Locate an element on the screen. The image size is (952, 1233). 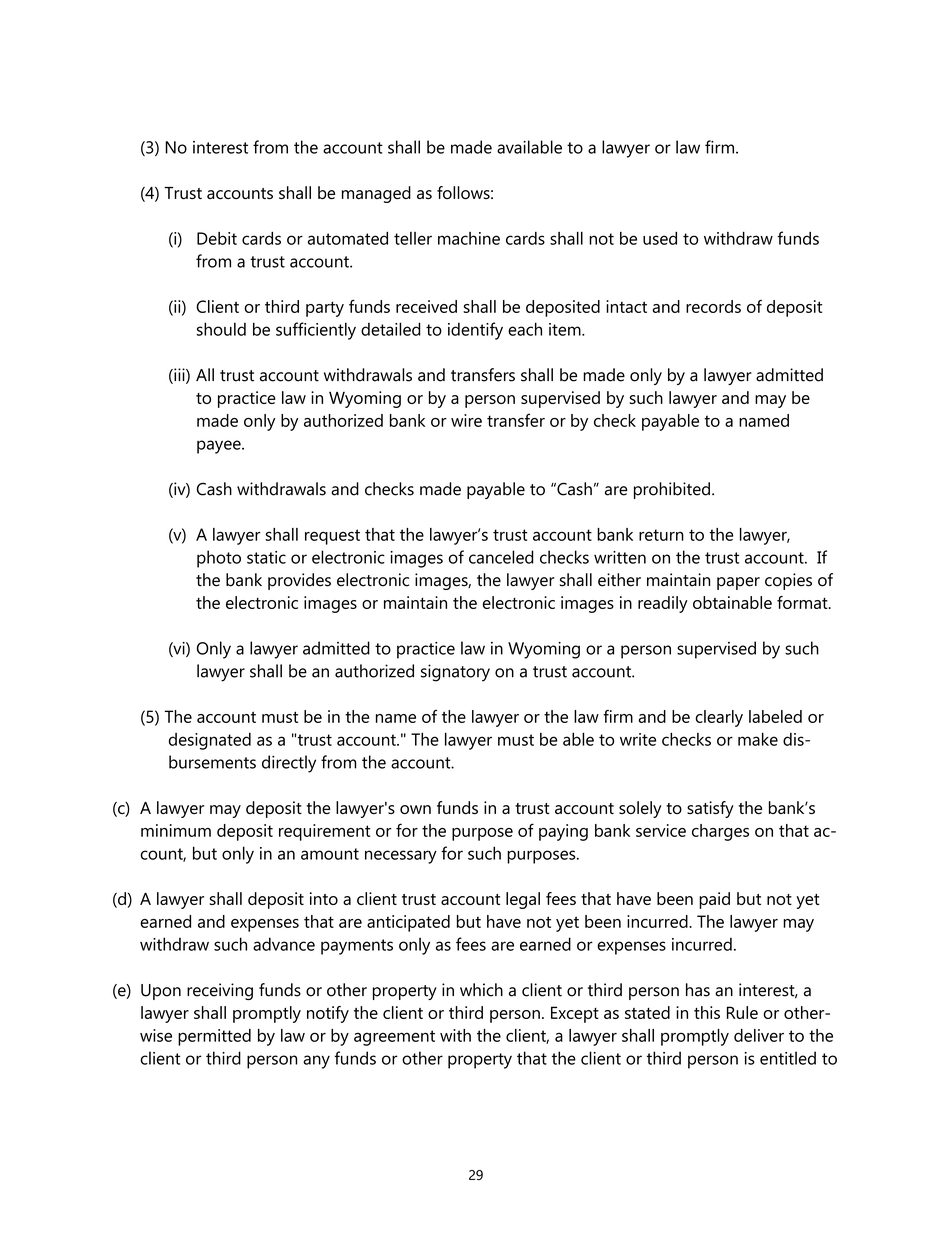
Debit is located at coordinates (217, 238).
